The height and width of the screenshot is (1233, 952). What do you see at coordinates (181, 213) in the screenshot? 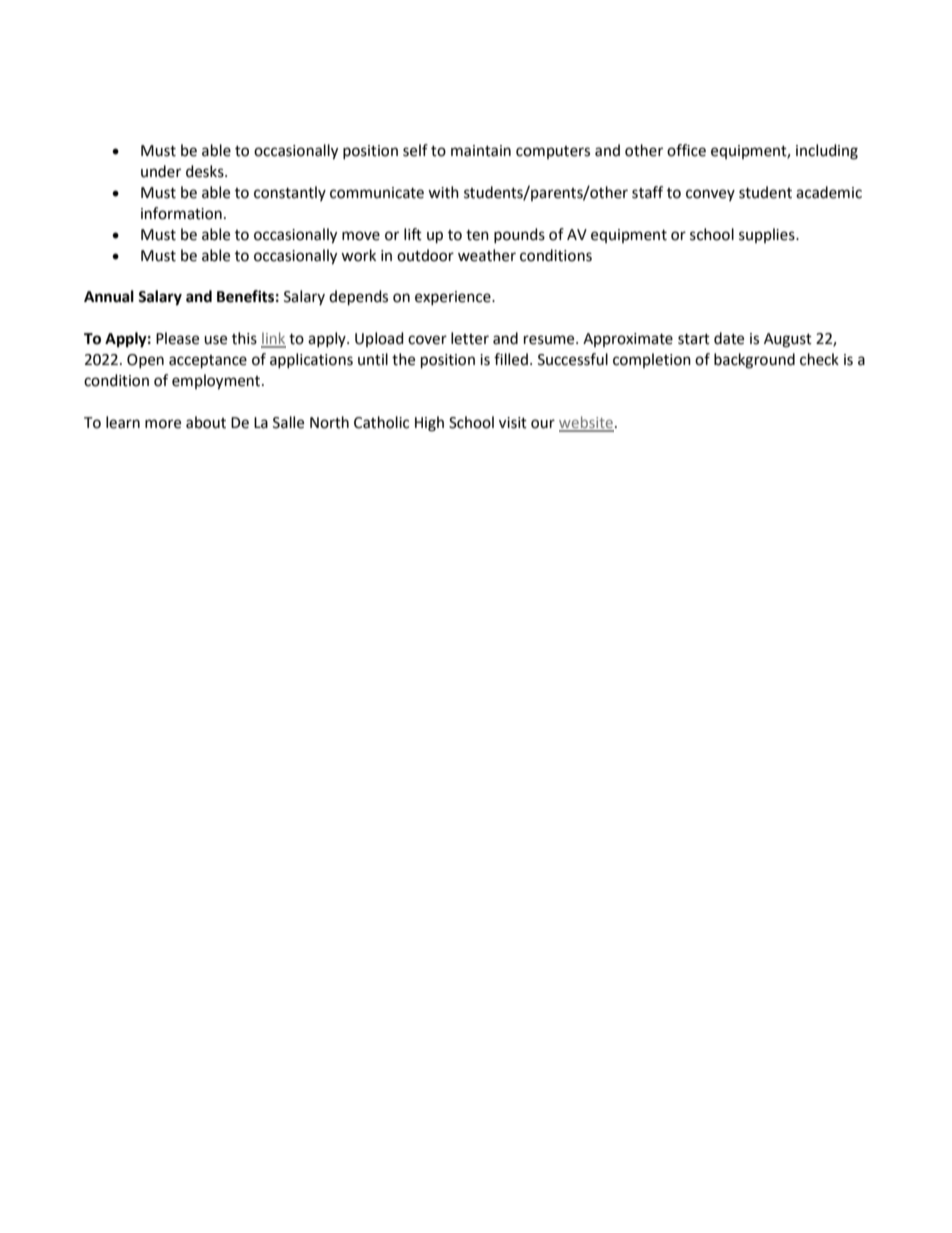
I see `information` at bounding box center [181, 213].
